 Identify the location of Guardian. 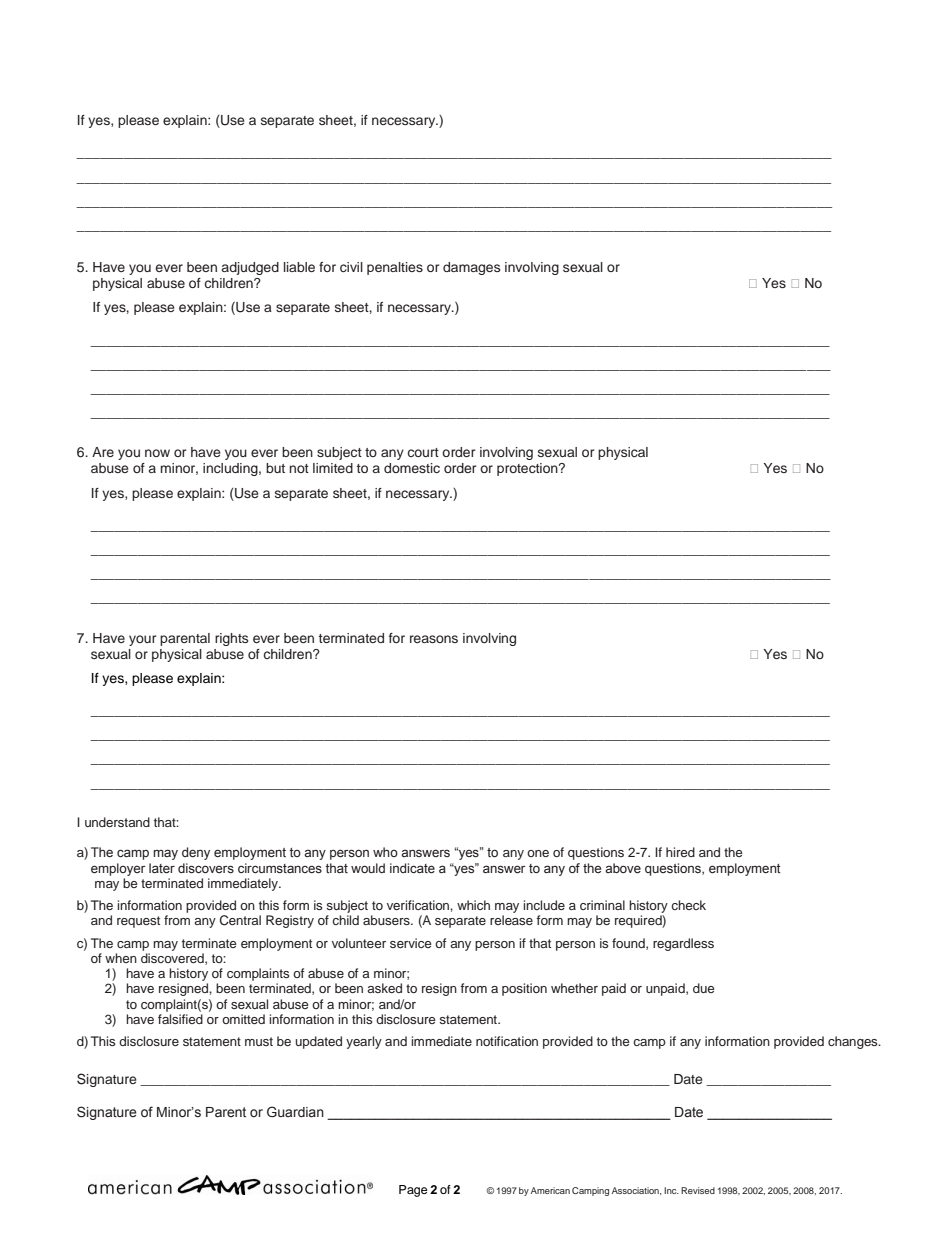
(295, 1111).
